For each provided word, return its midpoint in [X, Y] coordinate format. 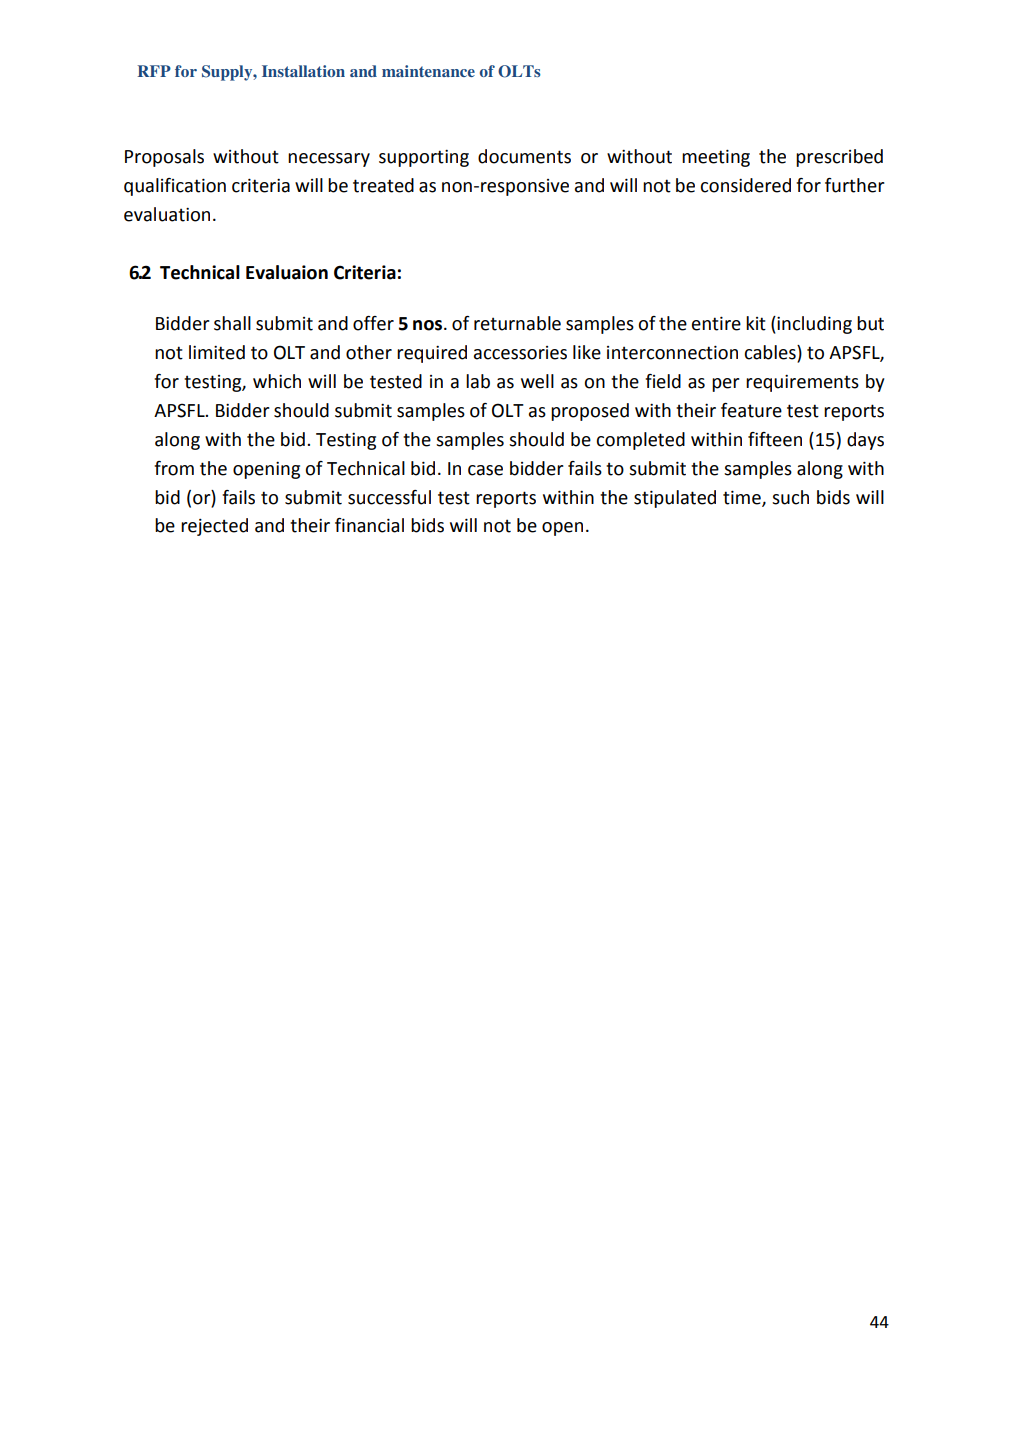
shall [232, 323]
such [790, 497]
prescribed [839, 158]
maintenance [428, 71]
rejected [214, 527]
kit [756, 323]
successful [389, 497]
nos [429, 325]
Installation [303, 71]
